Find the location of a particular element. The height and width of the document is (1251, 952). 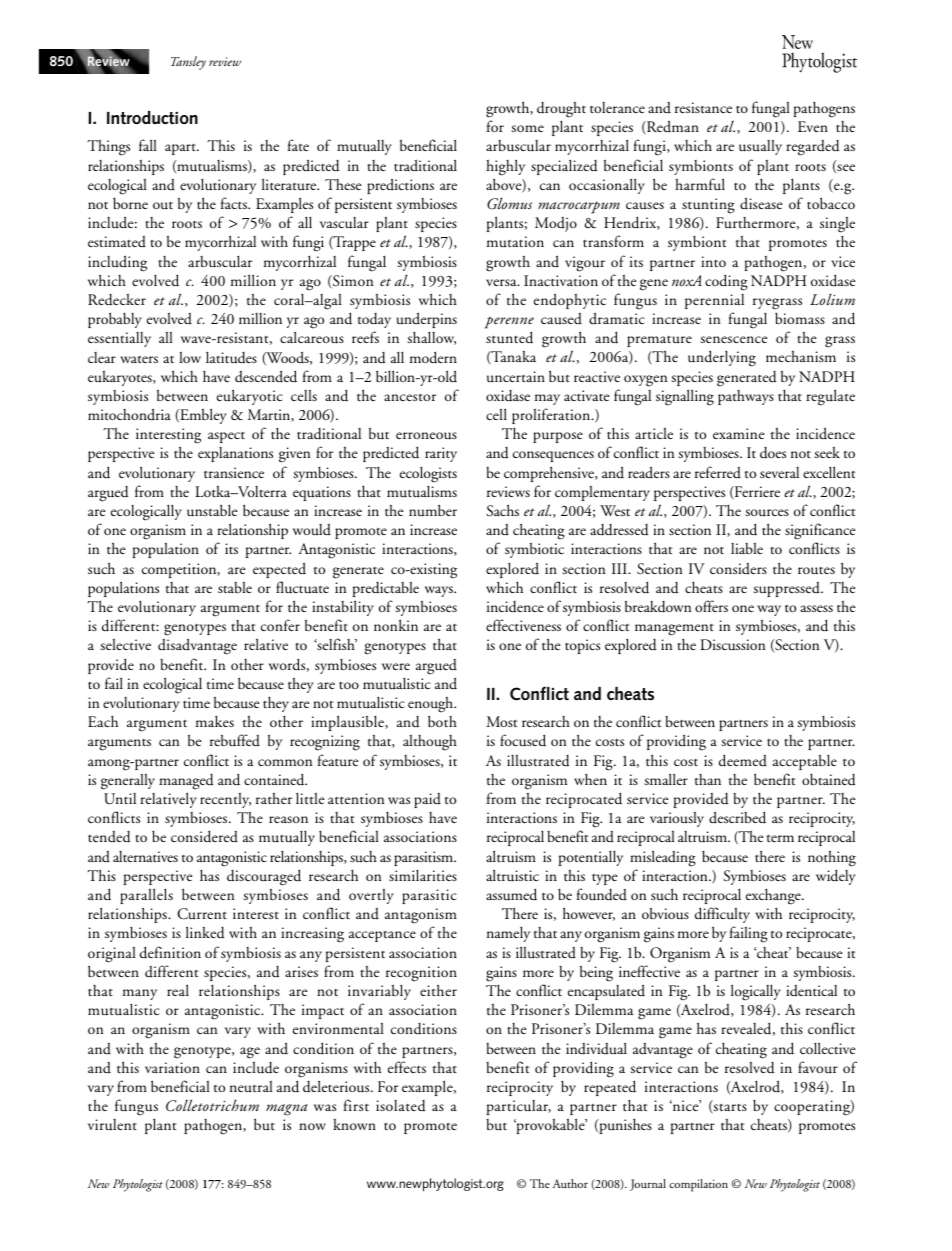

apart is located at coordinates (181, 149).
